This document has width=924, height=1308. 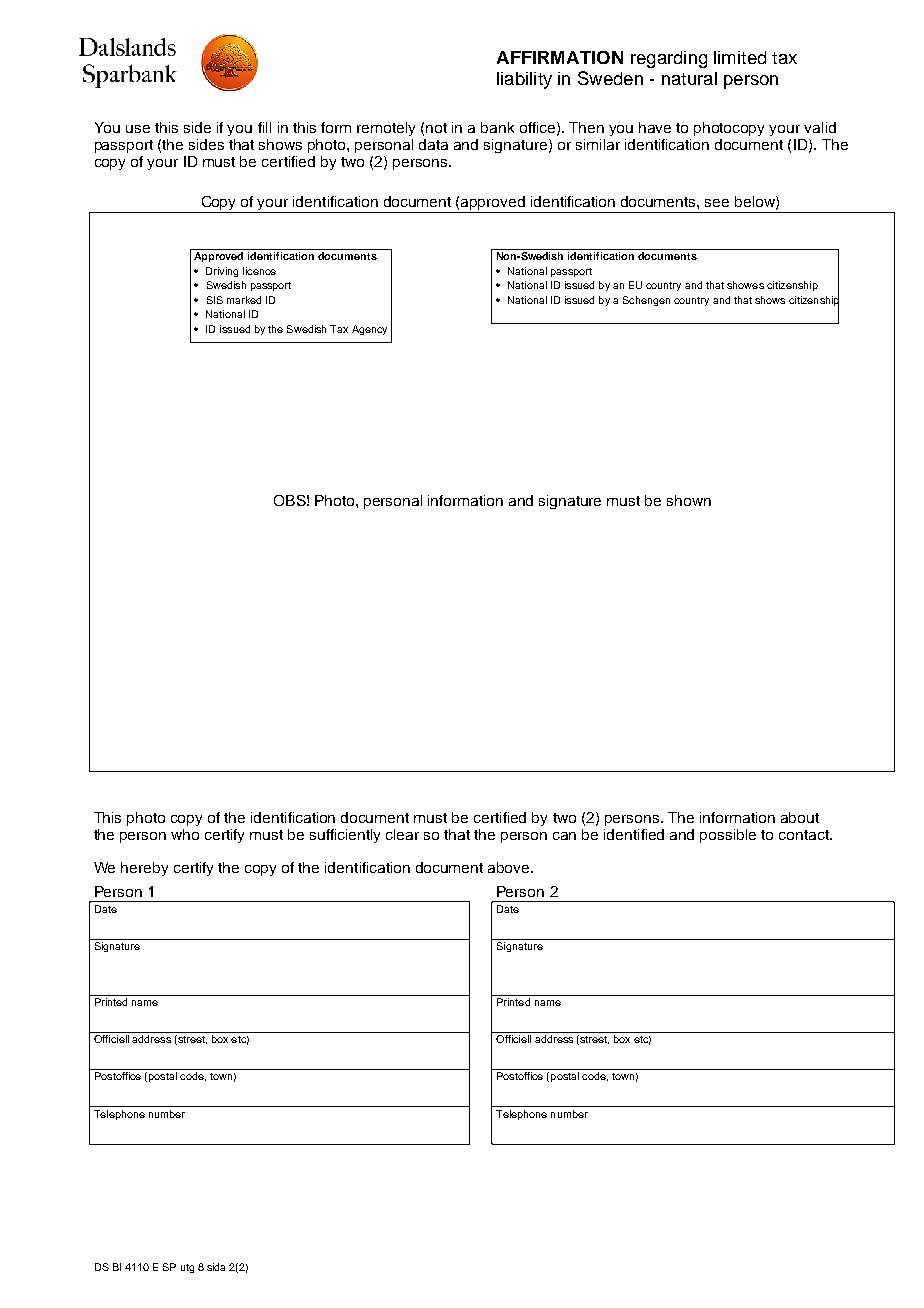 What do you see at coordinates (144, 869) in the document?
I see `hereby` at bounding box center [144, 869].
